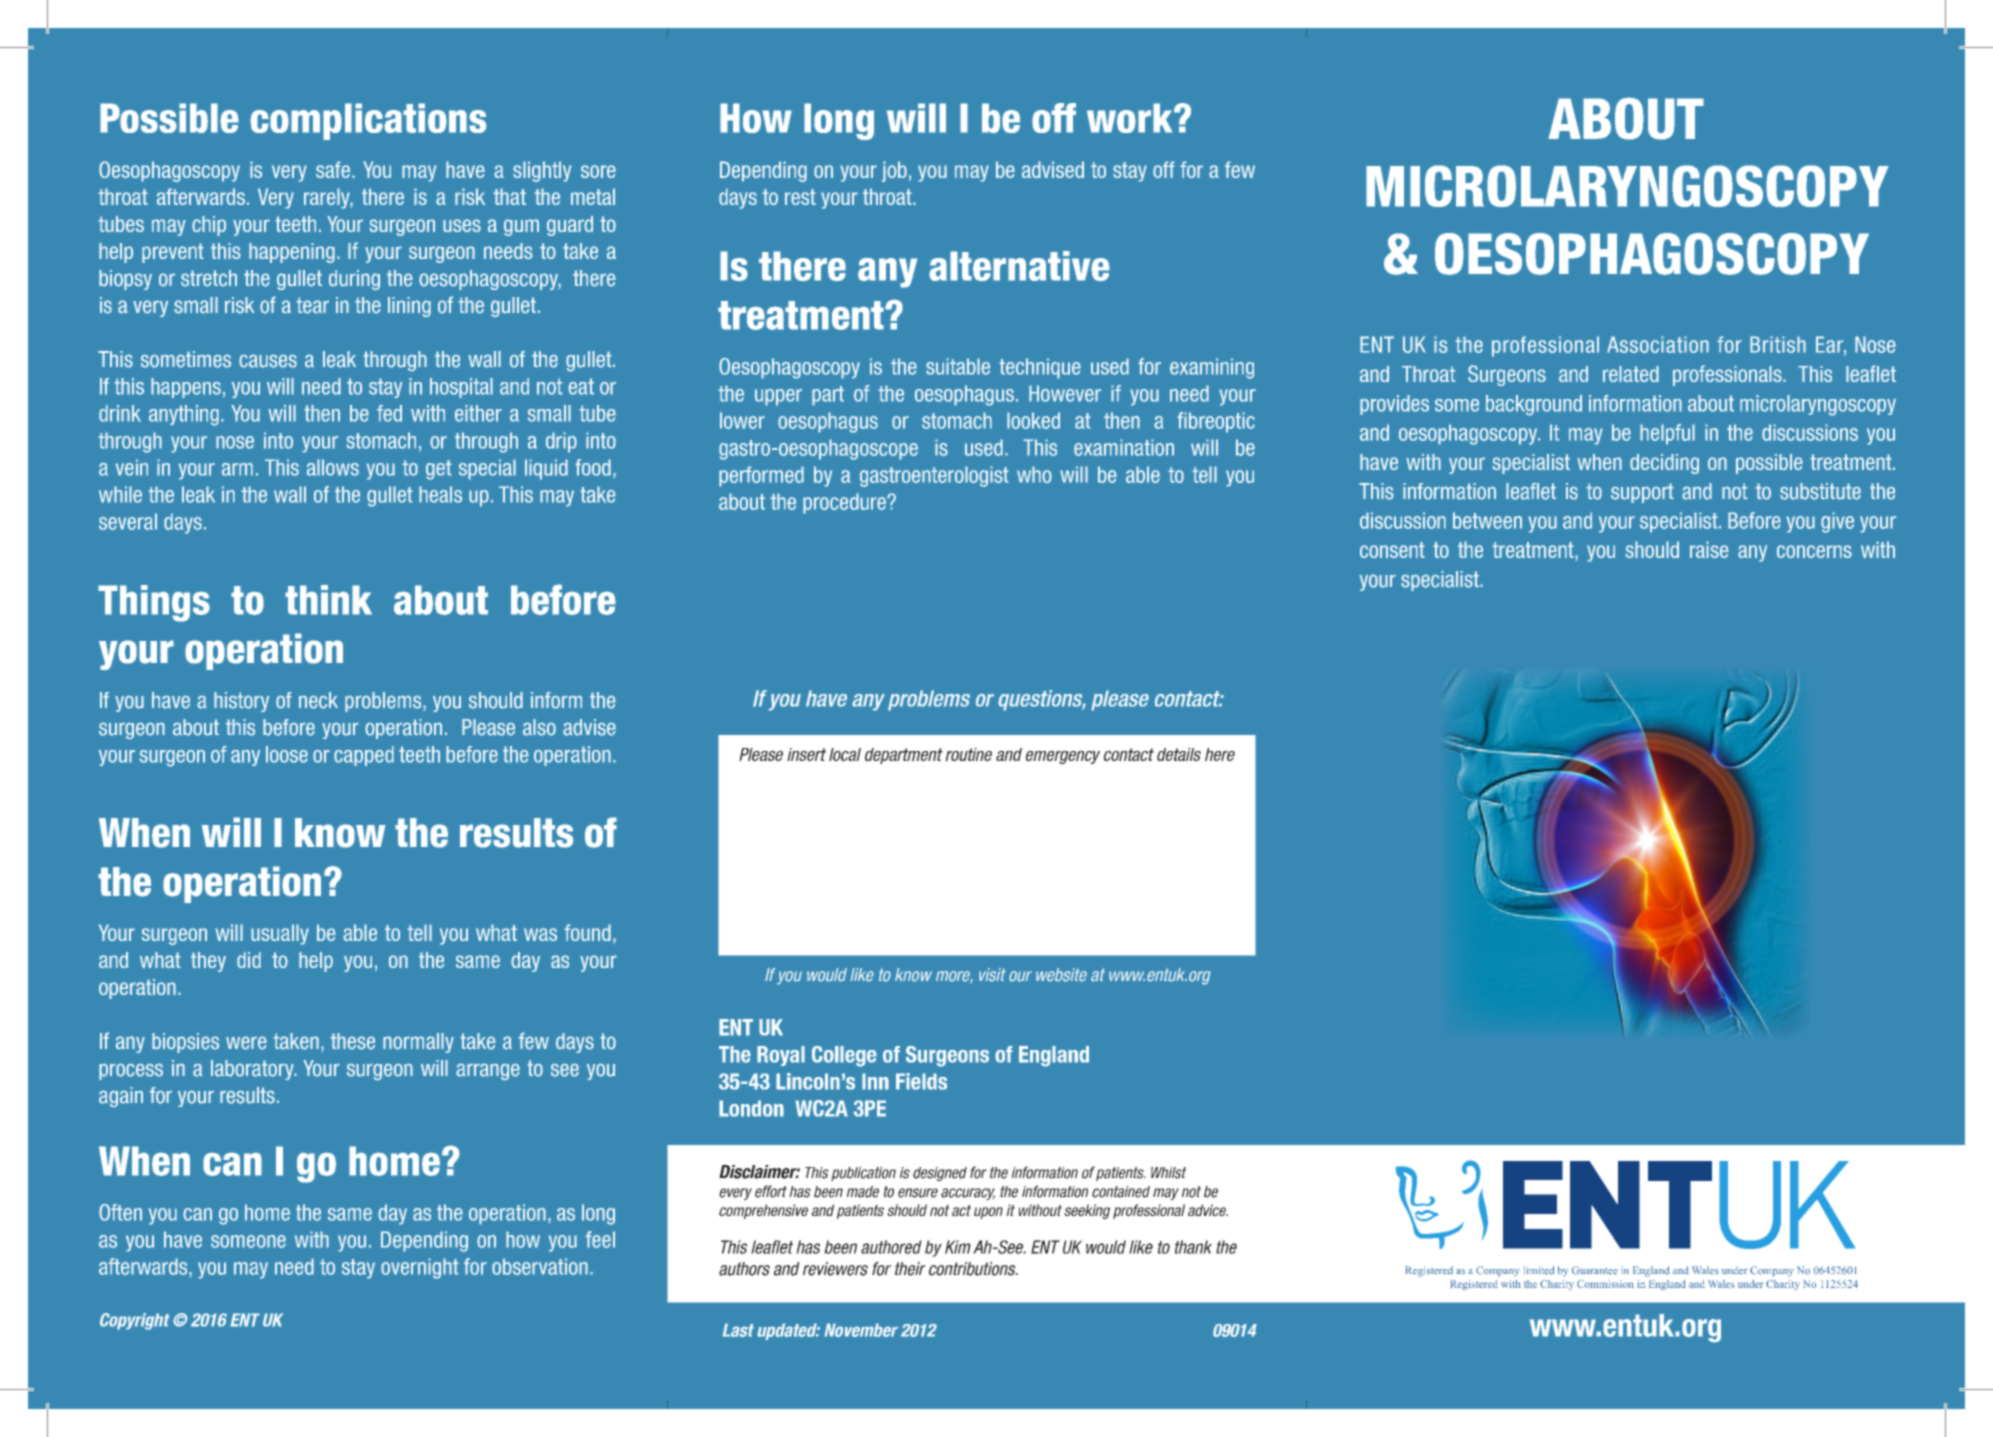 The width and height of the screenshot is (1993, 1437). Describe the element at coordinates (894, 171) in the screenshot. I see `job` at that location.
